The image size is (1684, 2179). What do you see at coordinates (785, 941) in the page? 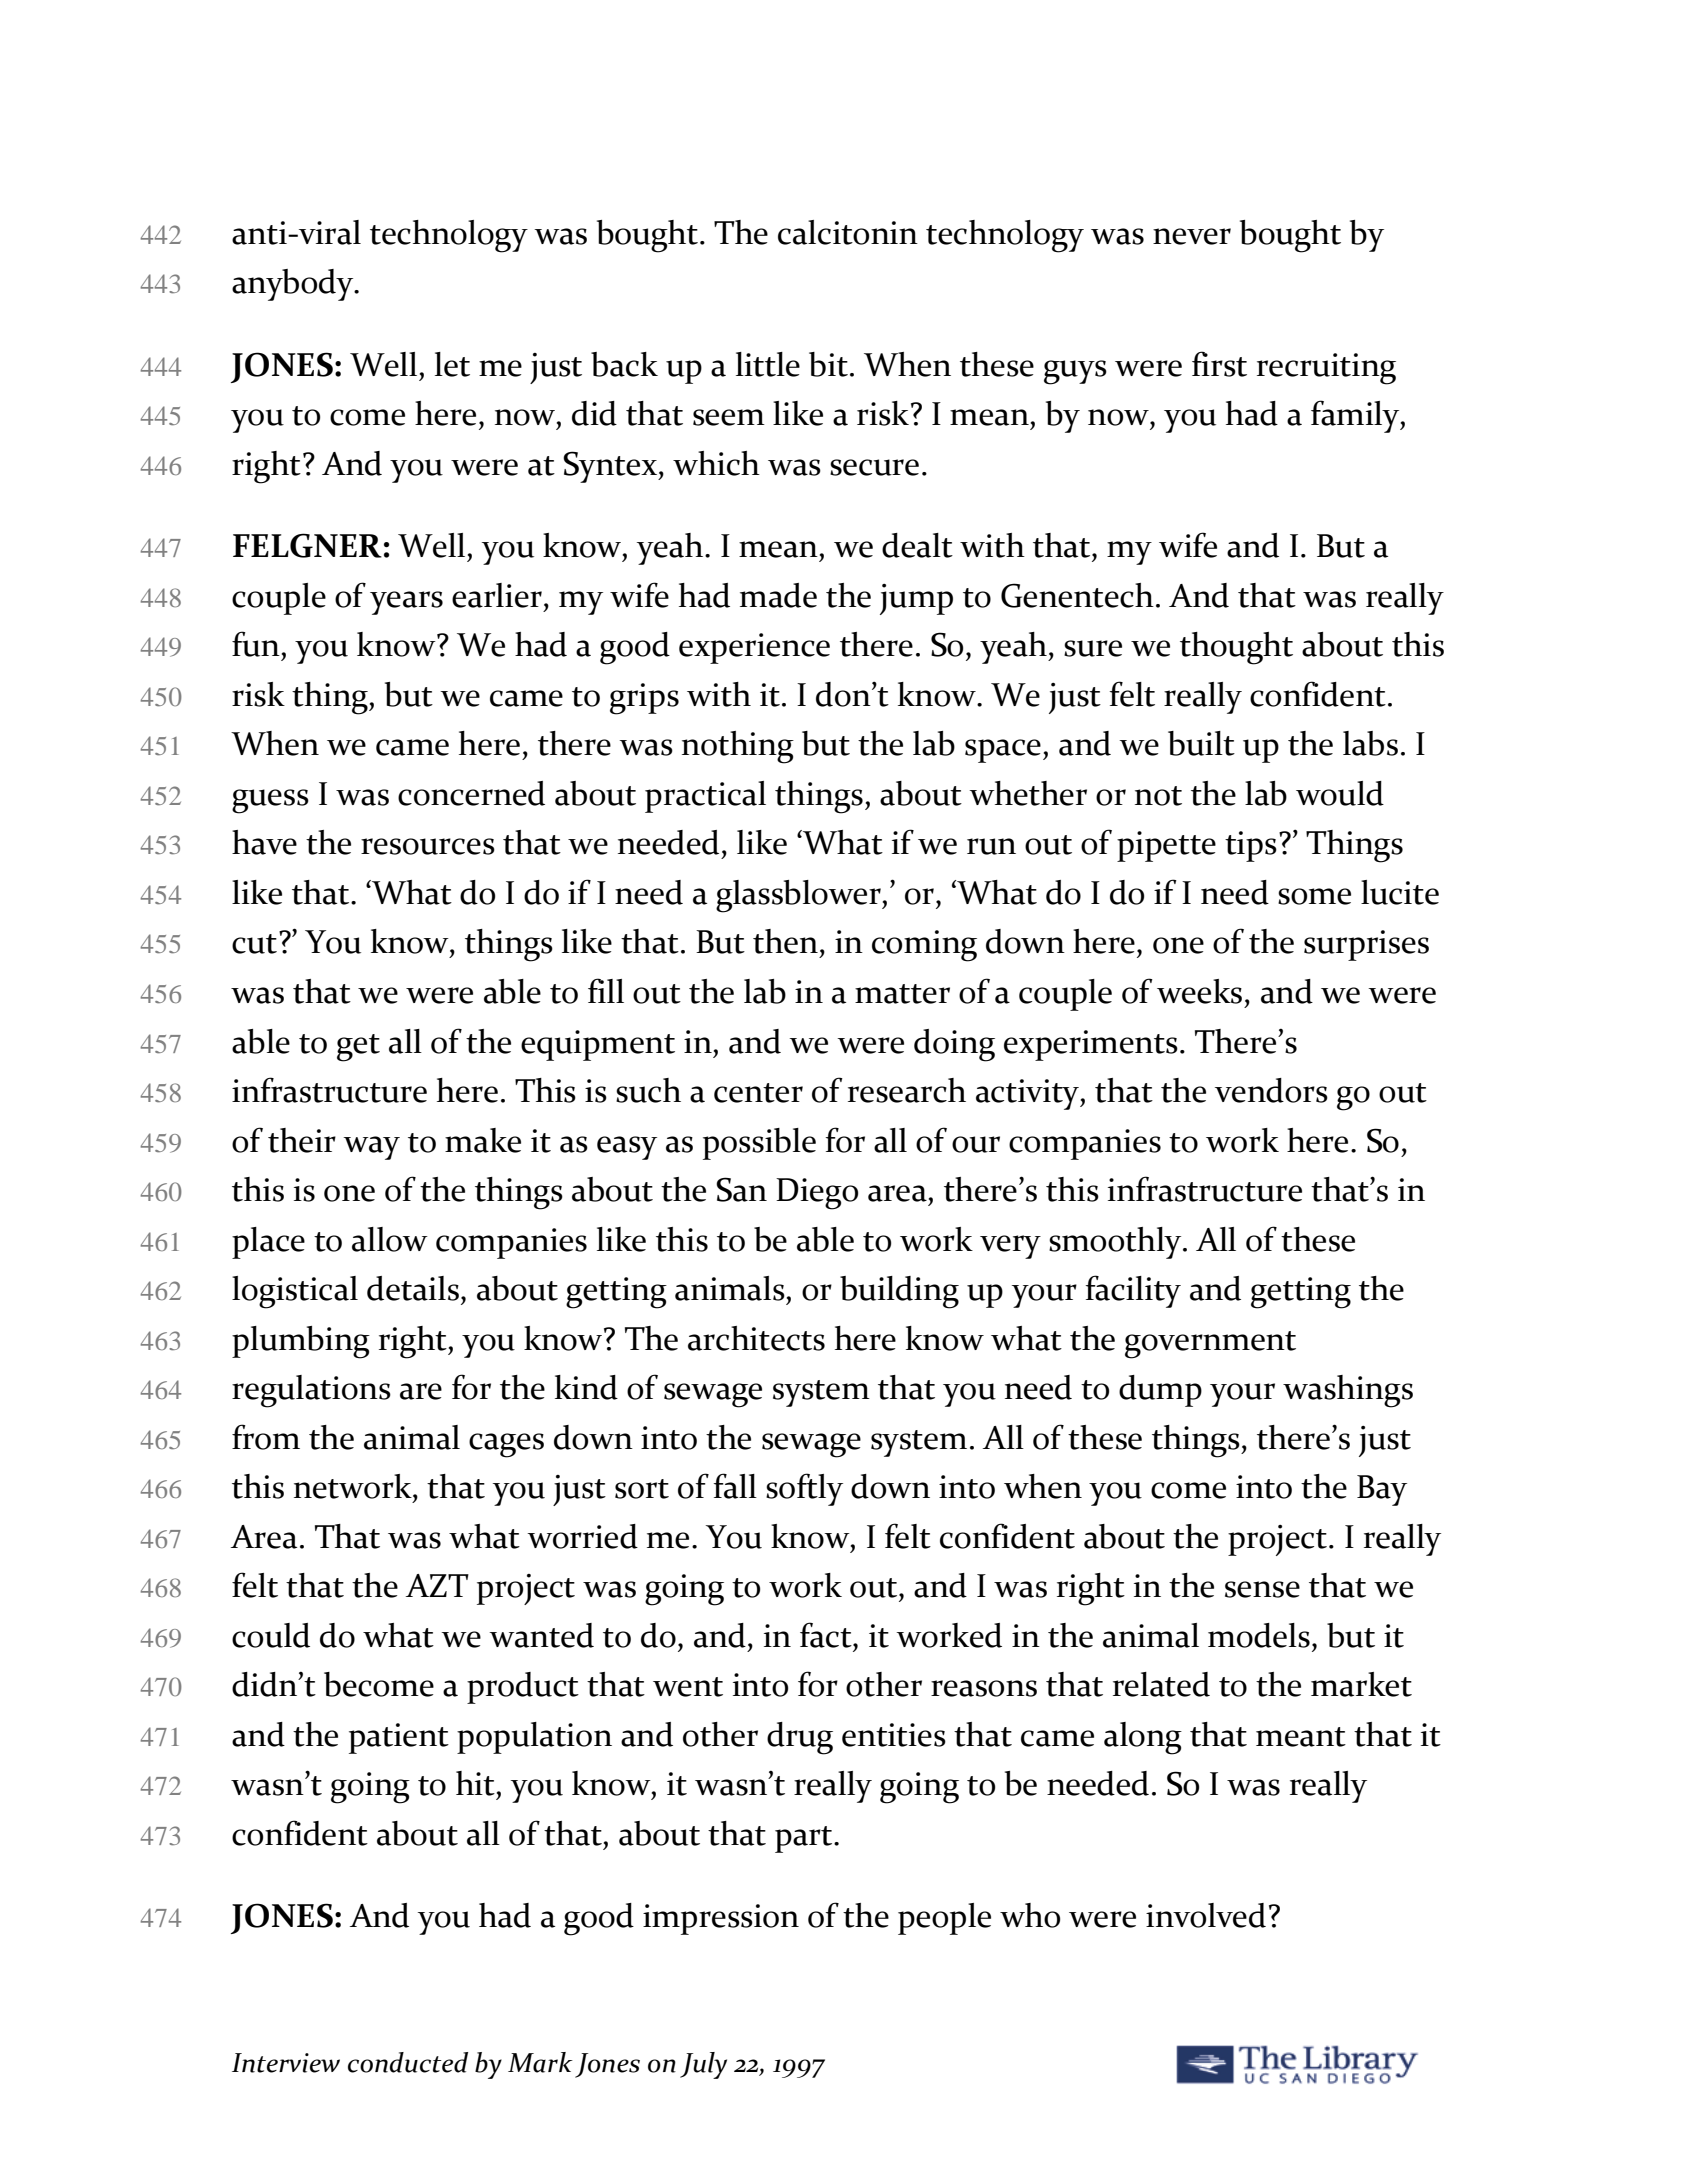
I see `then` at bounding box center [785, 941].
